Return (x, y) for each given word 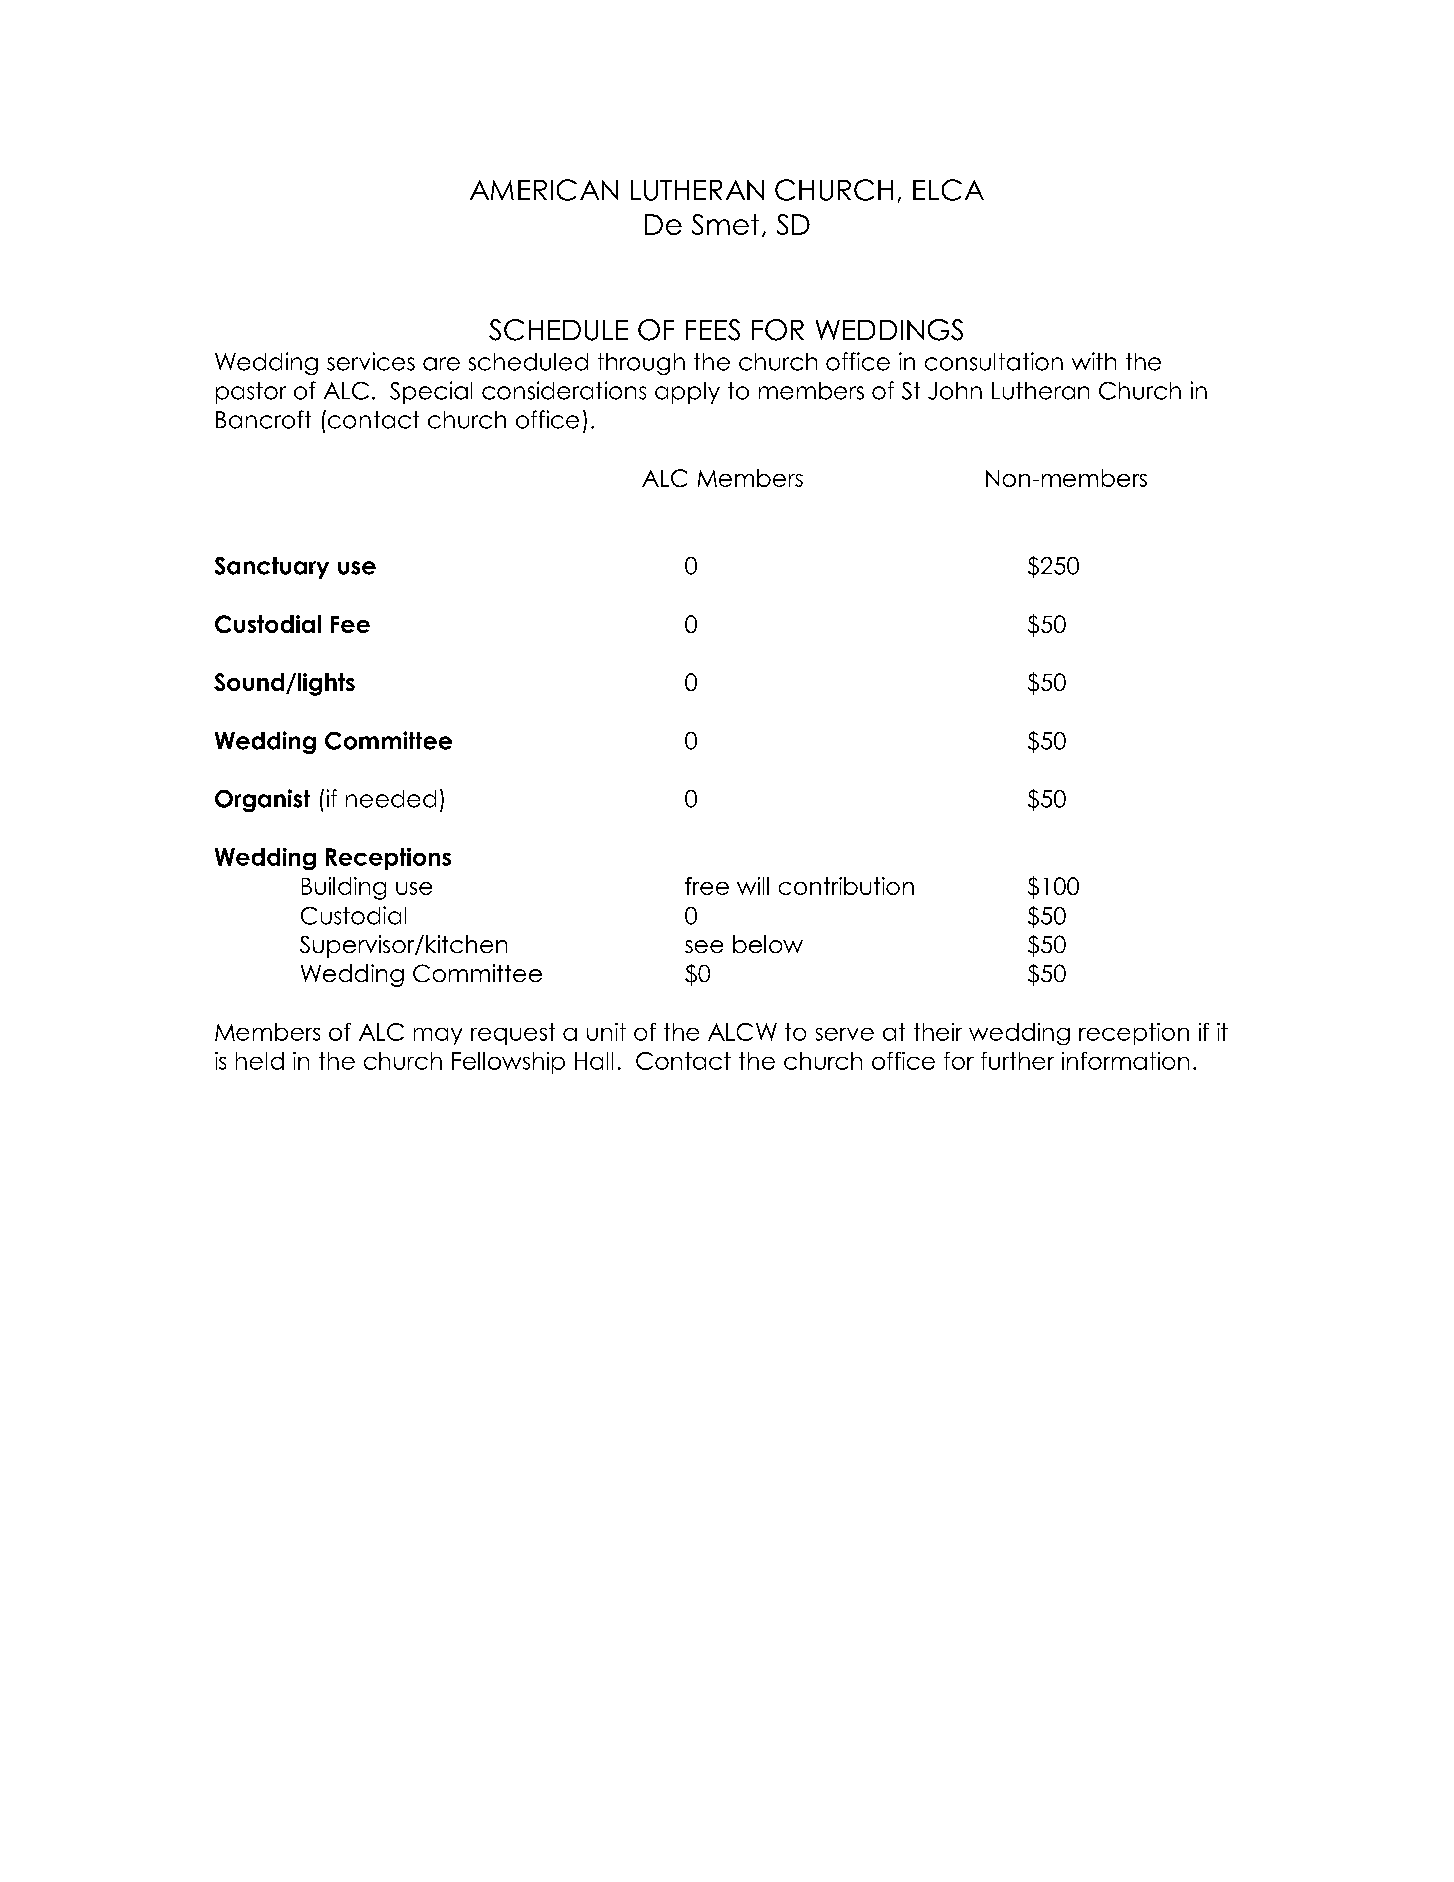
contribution (846, 886)
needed (391, 799)
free (707, 886)
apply (687, 393)
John (955, 391)
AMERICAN (544, 190)
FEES (713, 330)
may (438, 1036)
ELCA (948, 190)
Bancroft (263, 419)
